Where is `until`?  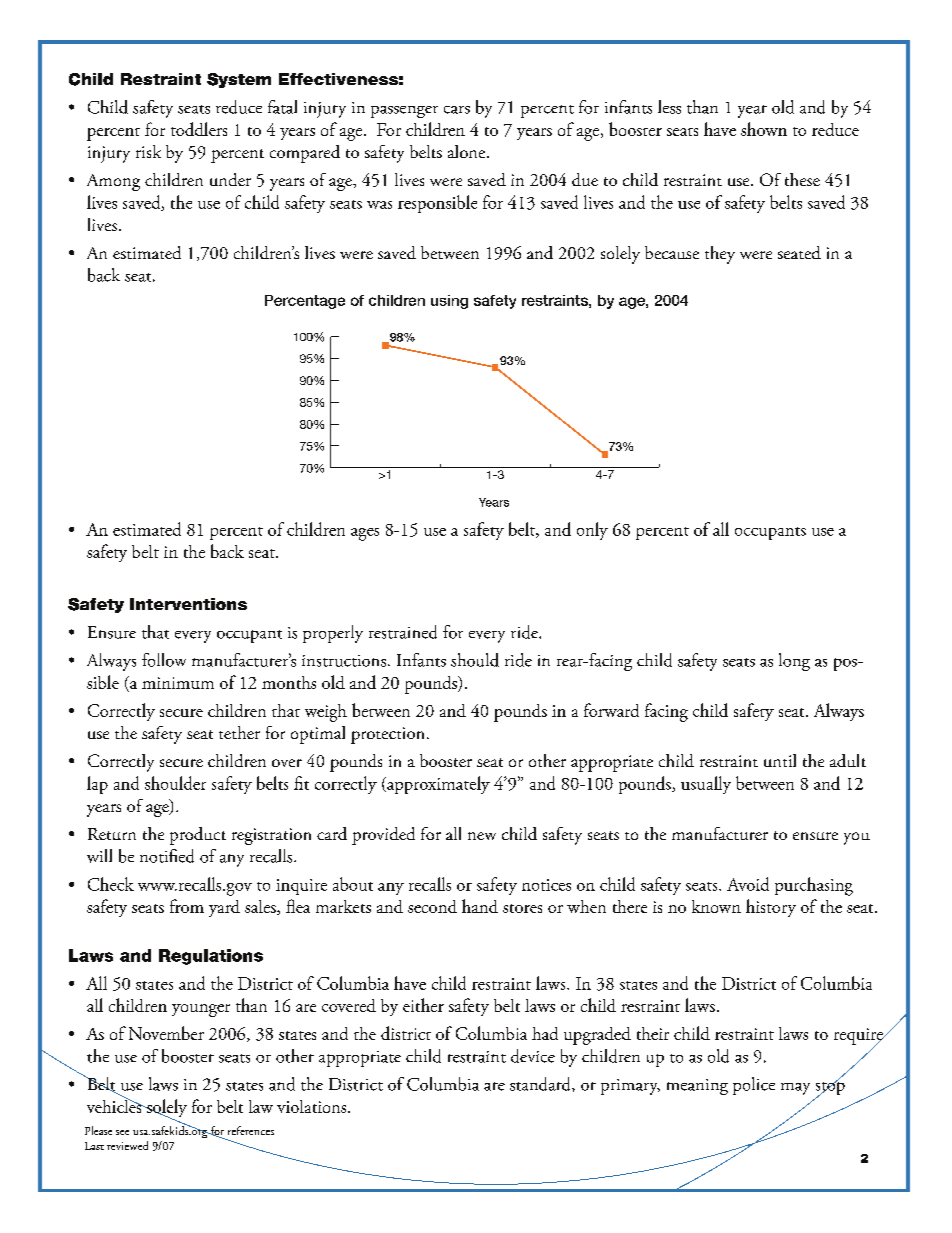
until is located at coordinates (780, 760).
